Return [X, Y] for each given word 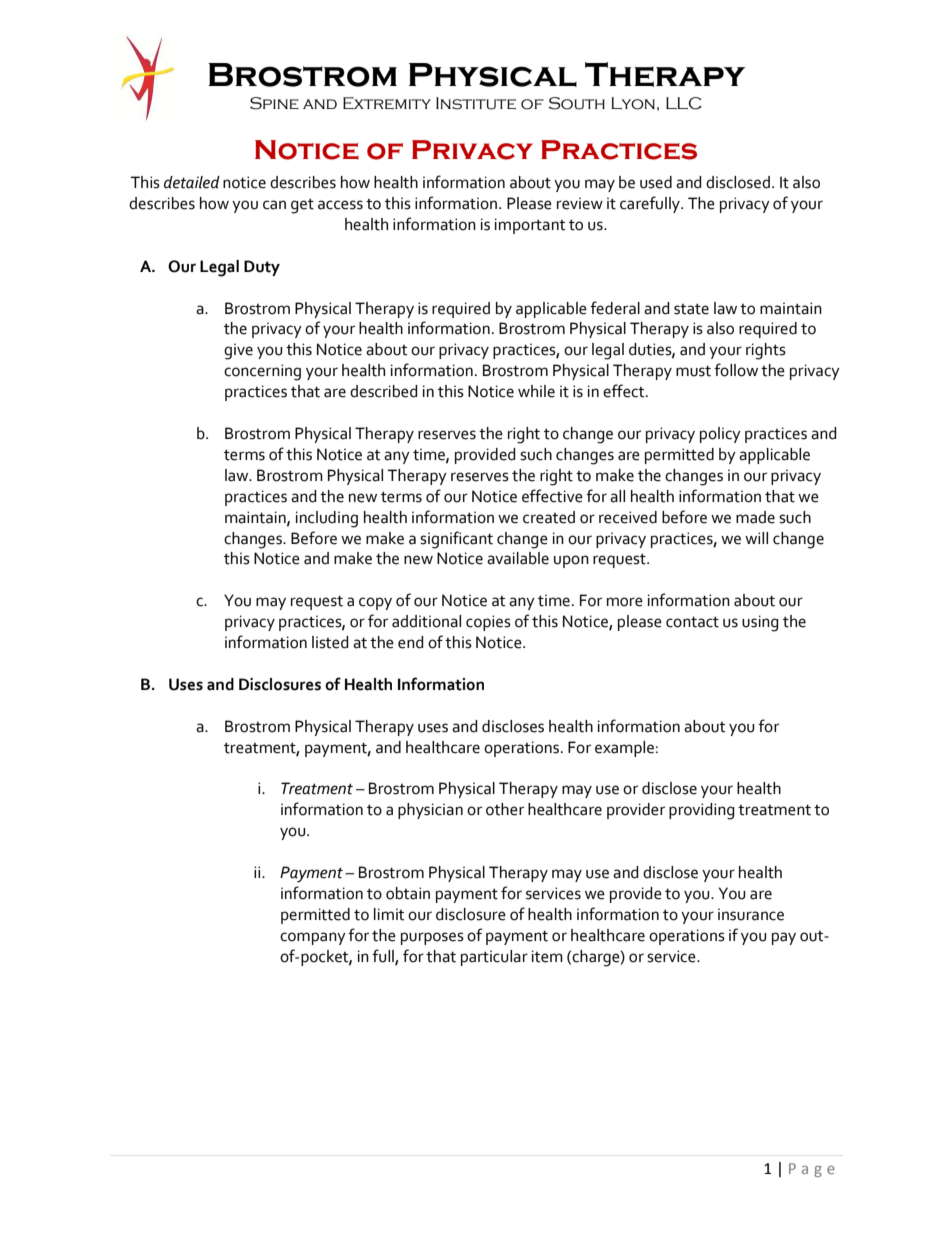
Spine [274, 103]
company [313, 938]
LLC [684, 103]
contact [692, 622]
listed [330, 642]
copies [488, 623]
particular [494, 958]
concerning [262, 372]
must [693, 371]
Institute [476, 103]
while [536, 391]
